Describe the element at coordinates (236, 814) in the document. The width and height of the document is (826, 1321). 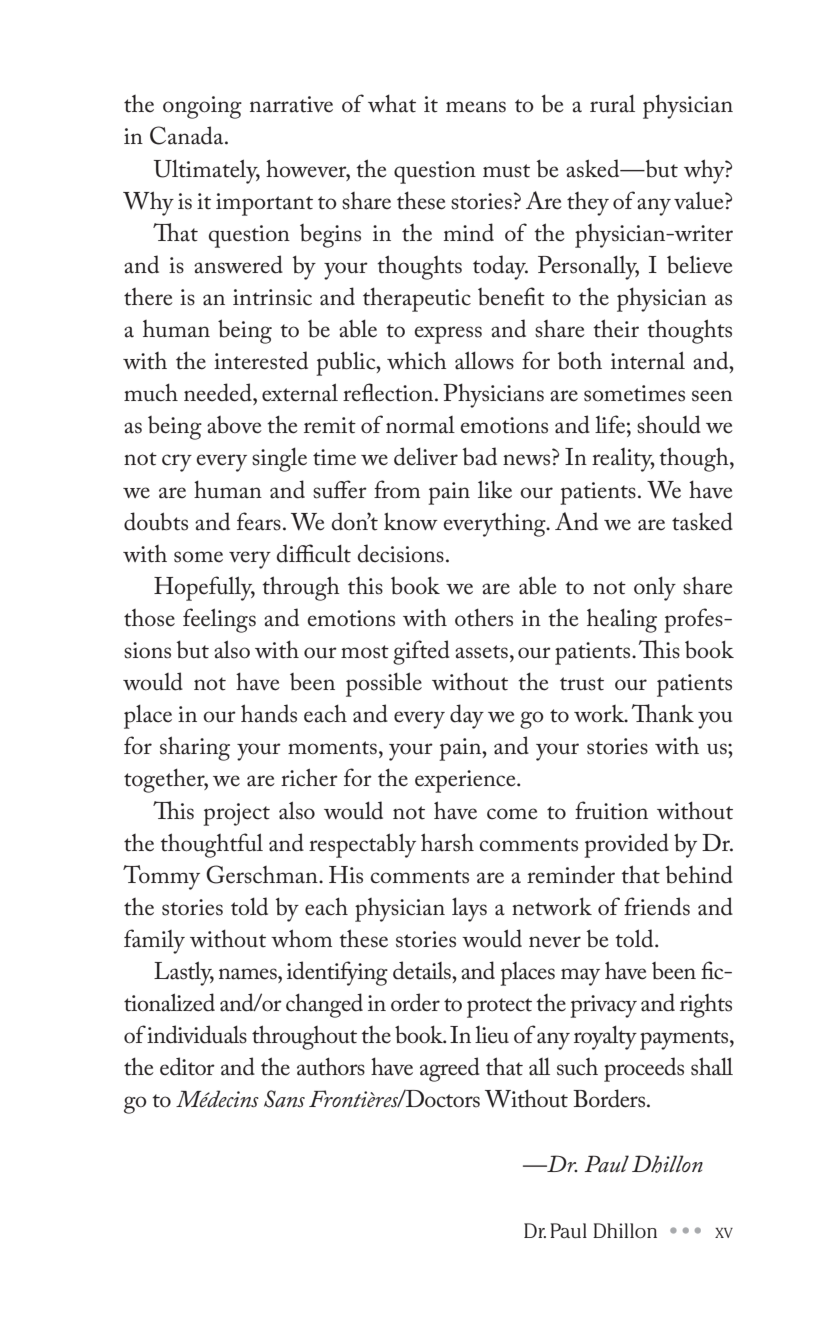
I see `project` at that location.
